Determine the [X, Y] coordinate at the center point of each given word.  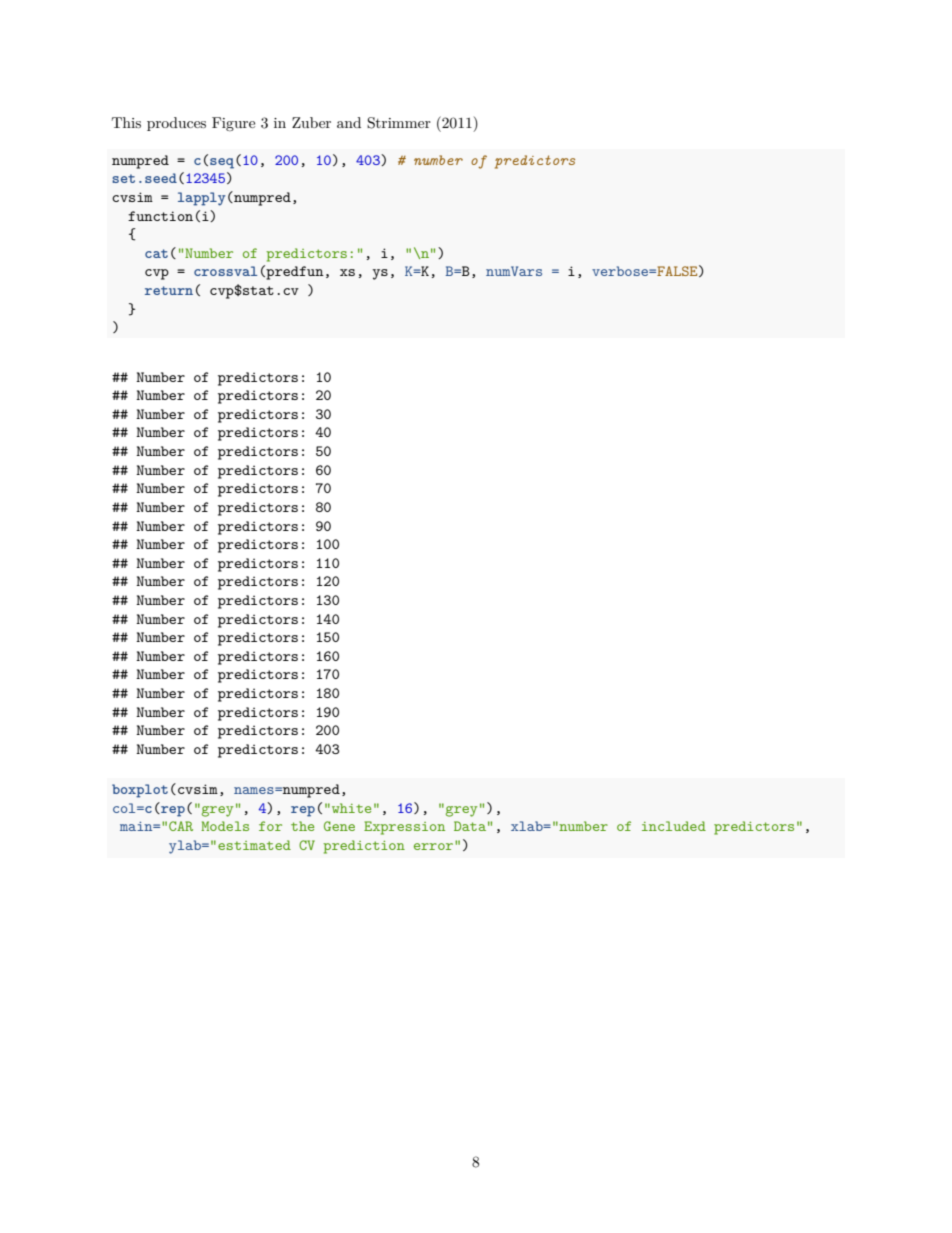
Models [225, 826]
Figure [233, 124]
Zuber [311, 122]
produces [176, 124]
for [270, 826]
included [674, 826]
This [126, 122]
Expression [404, 828]
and [349, 122]
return [169, 290]
